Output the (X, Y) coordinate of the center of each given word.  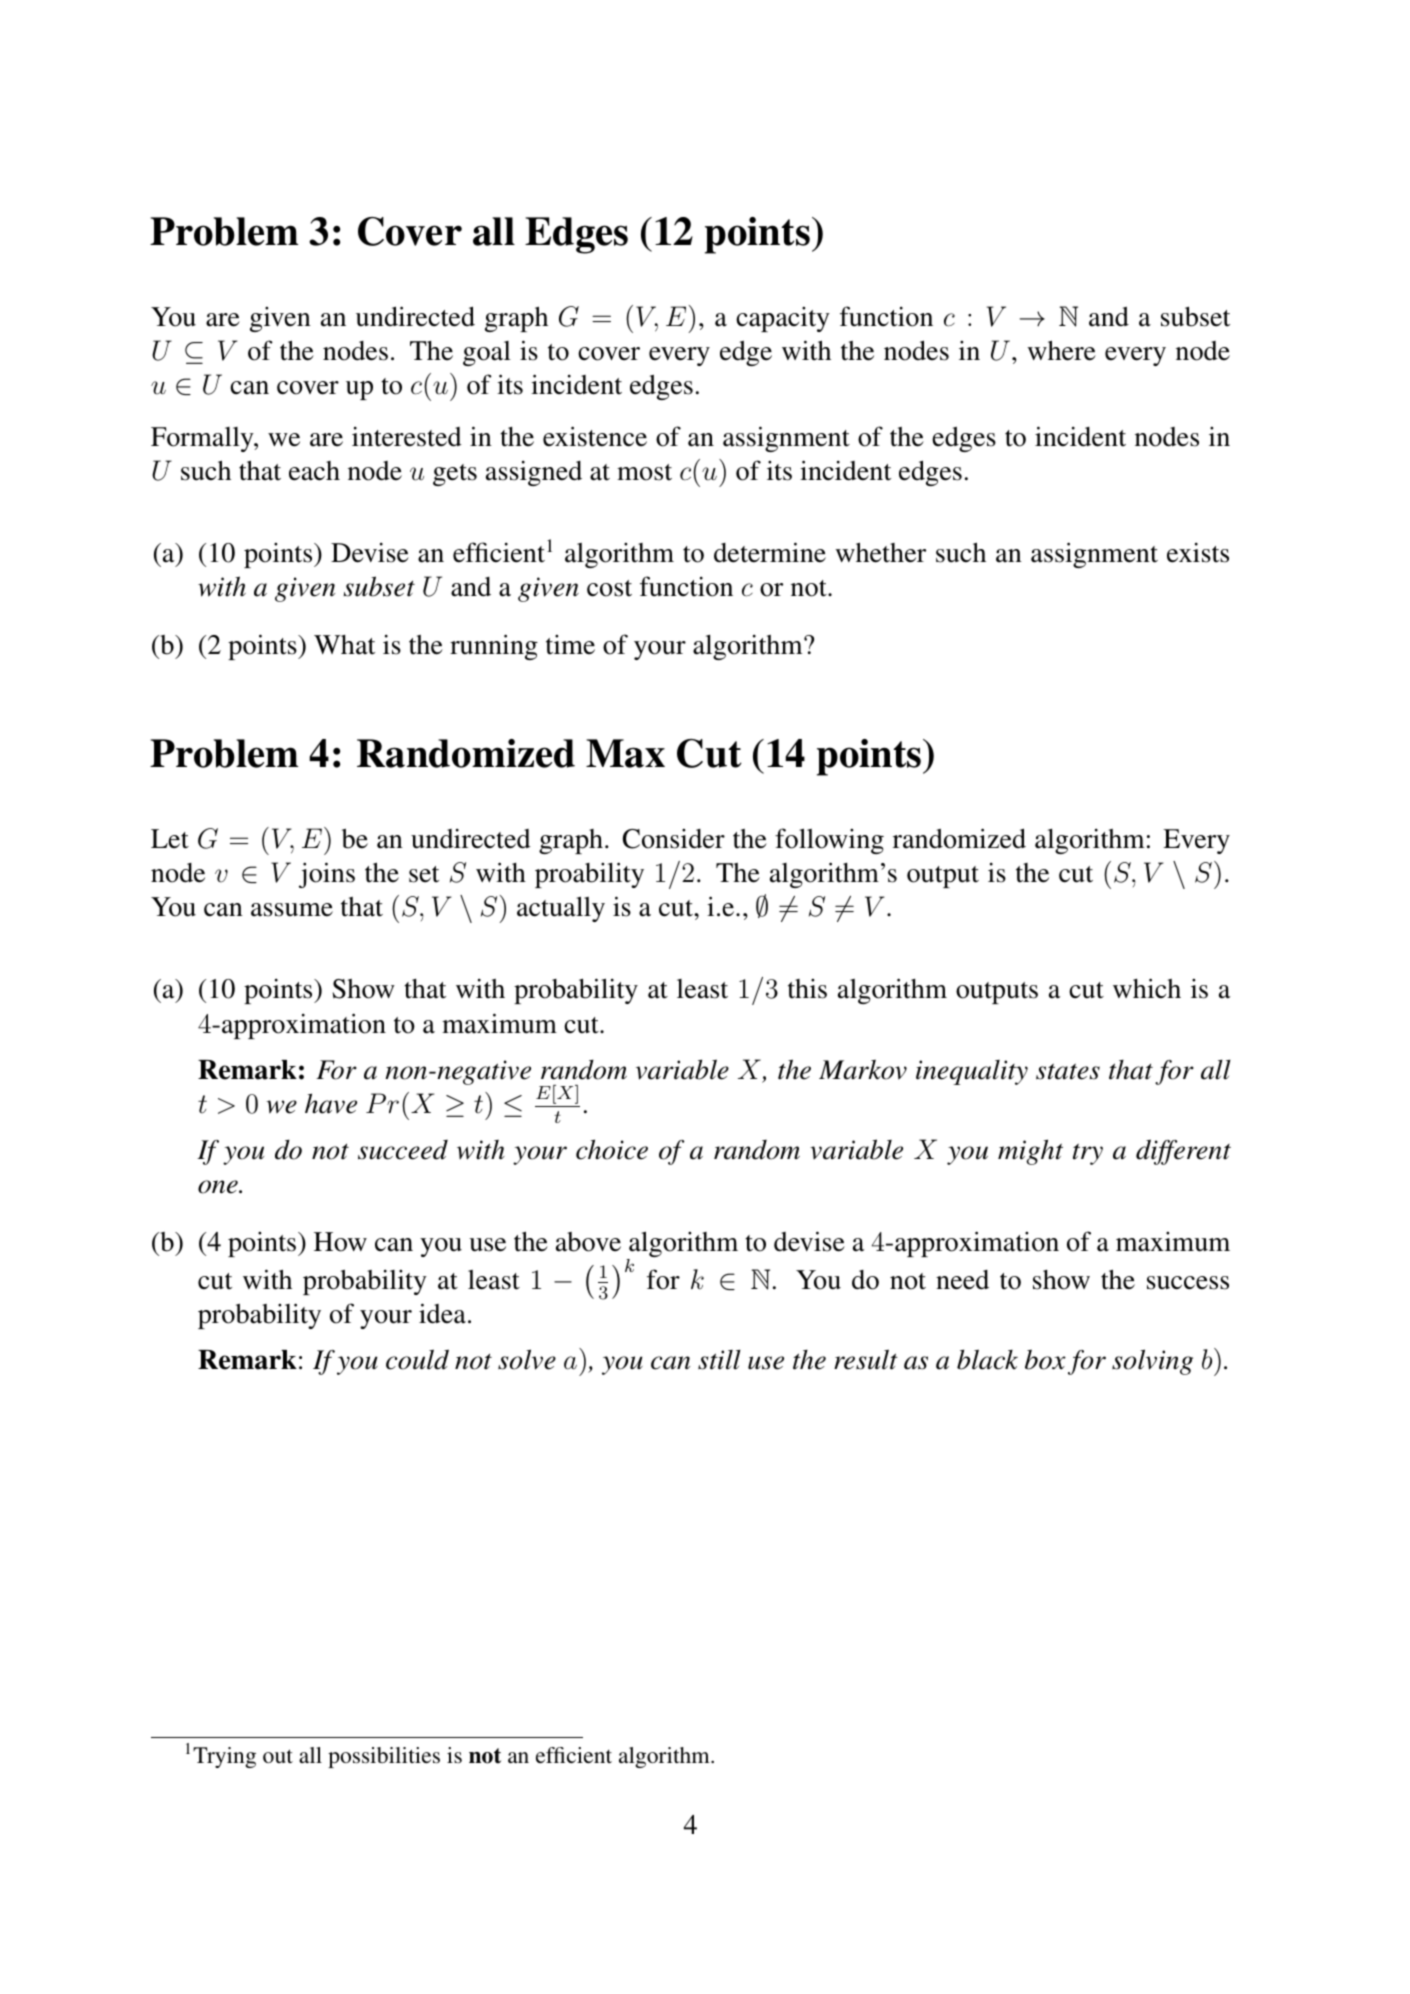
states (1068, 1071)
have (331, 1103)
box (1045, 1359)
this (807, 989)
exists (1198, 553)
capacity (783, 319)
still (719, 1360)
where (1061, 350)
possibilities (384, 1757)
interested (407, 437)
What (344, 645)
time (570, 645)
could (417, 1359)
